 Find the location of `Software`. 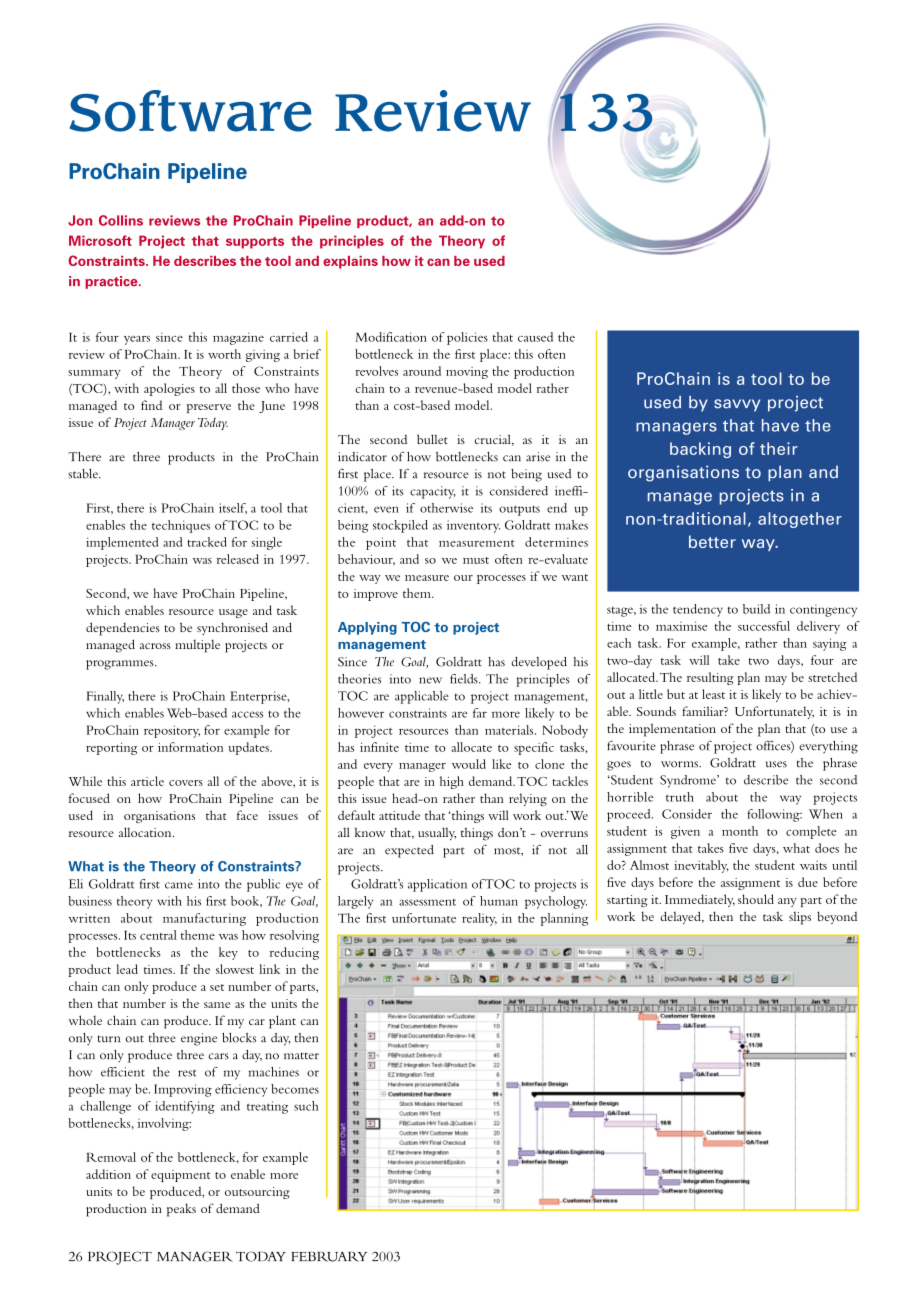

Software is located at coordinates (190, 111).
